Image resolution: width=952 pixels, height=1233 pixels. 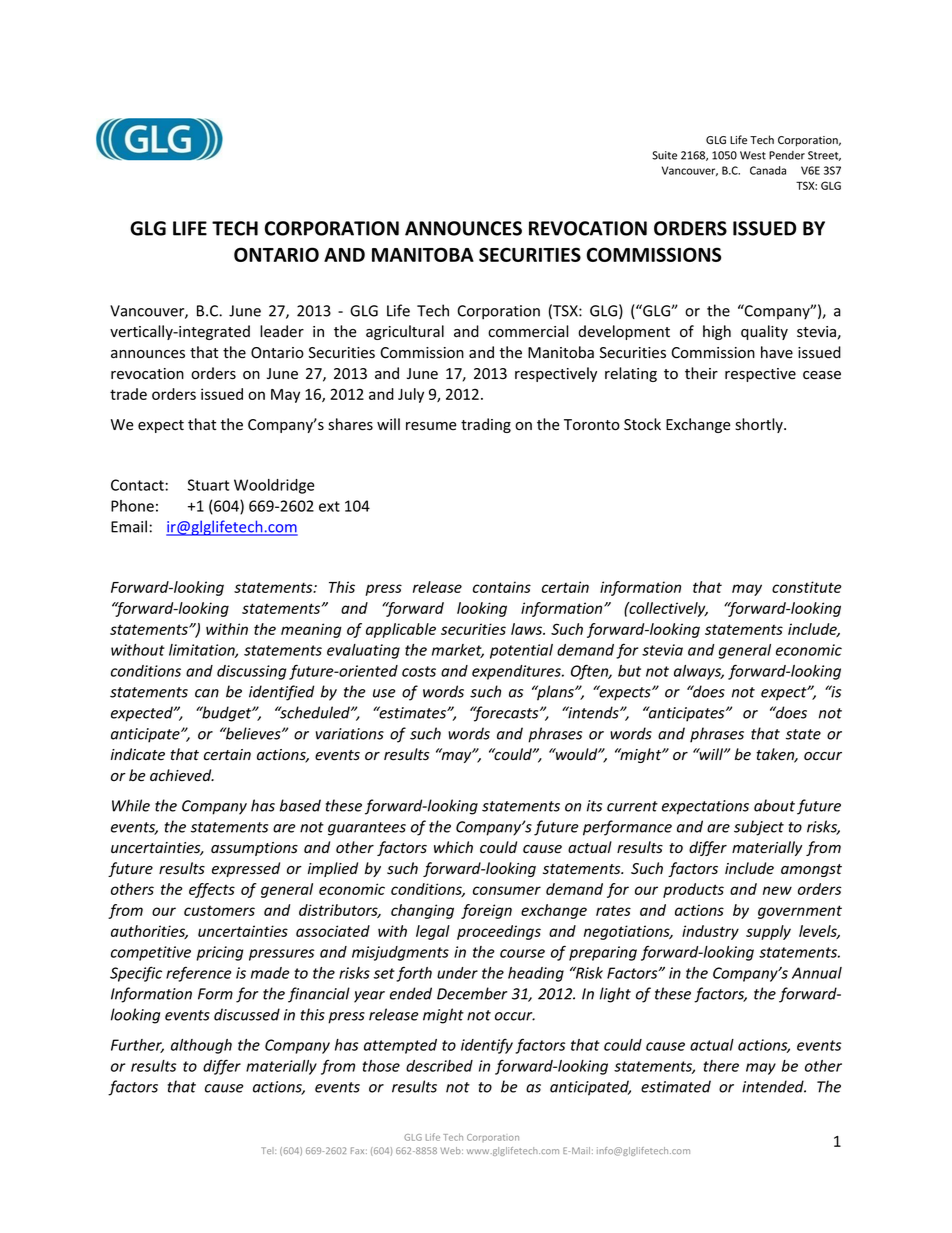 What do you see at coordinates (664, 155) in the screenshot?
I see `Suite` at bounding box center [664, 155].
